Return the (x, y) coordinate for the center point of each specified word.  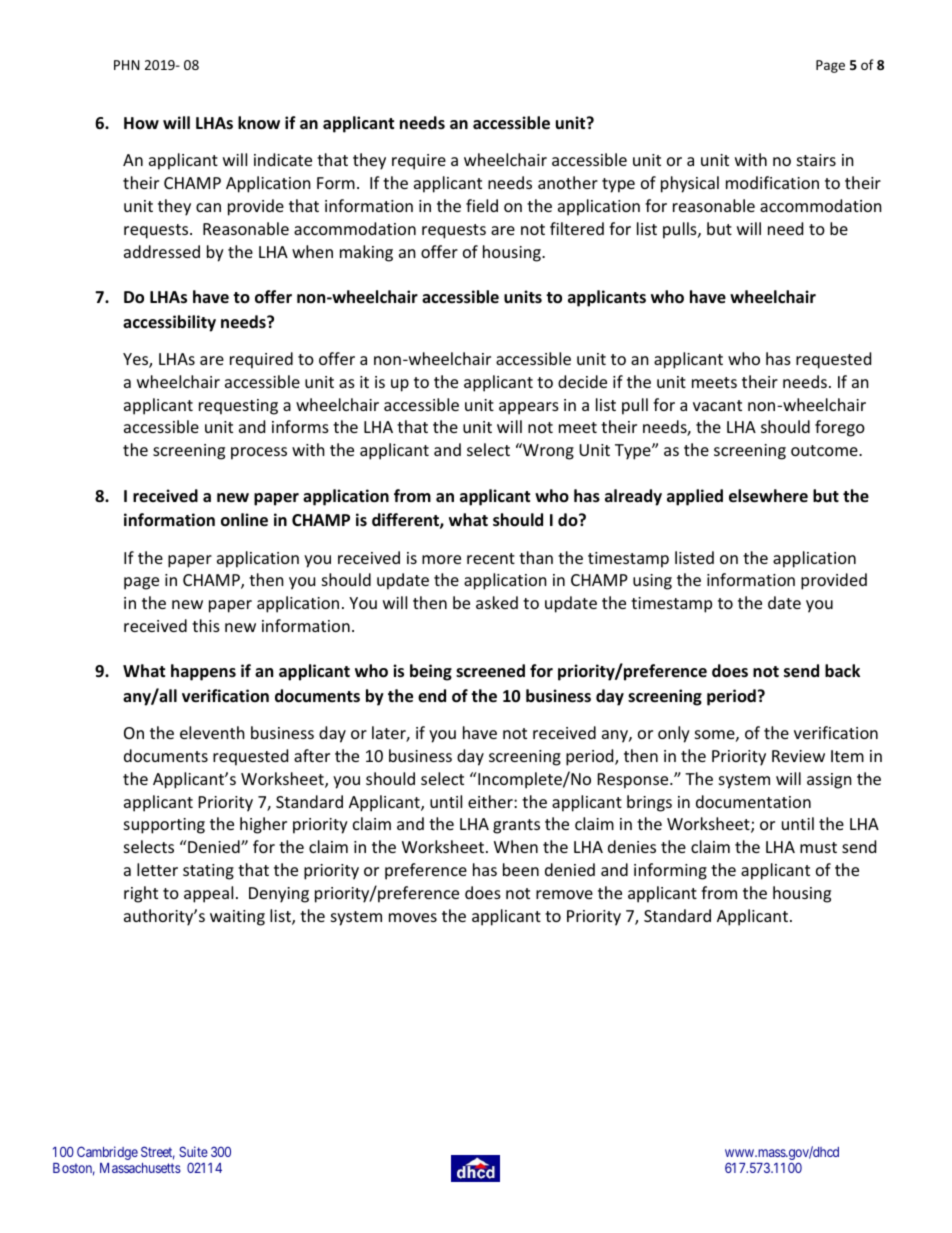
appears (529, 408)
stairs (816, 160)
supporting (164, 826)
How (141, 123)
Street (158, 1153)
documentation (753, 801)
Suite (193, 1151)
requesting (238, 407)
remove (564, 894)
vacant (717, 405)
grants (516, 826)
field (482, 205)
